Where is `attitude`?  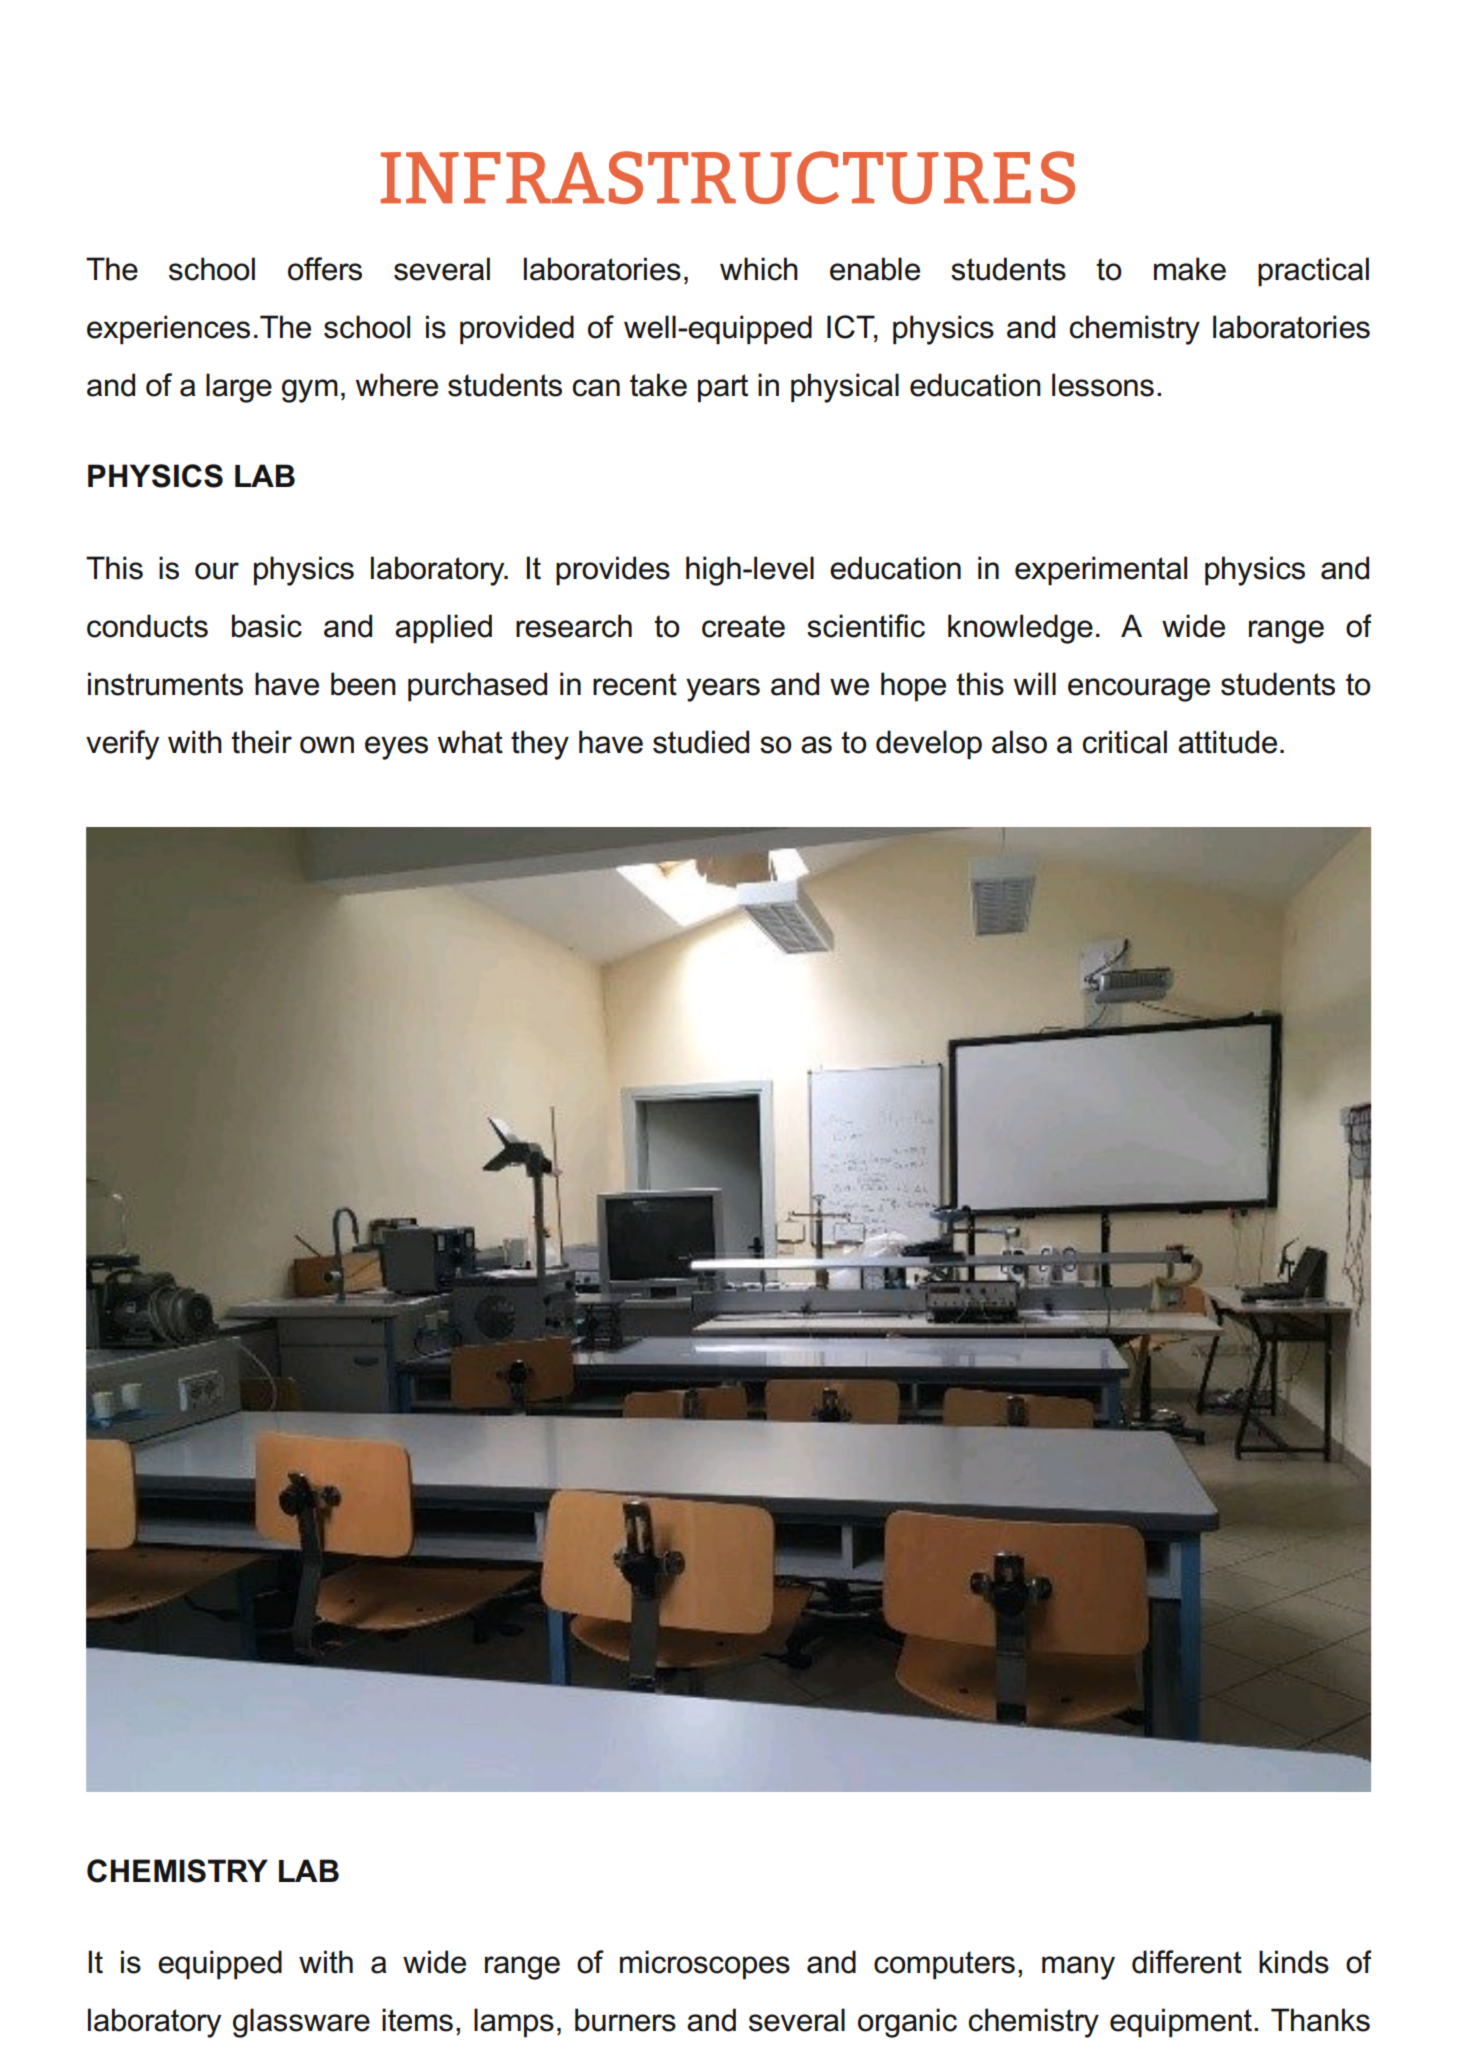
attitude is located at coordinates (1227, 742).
